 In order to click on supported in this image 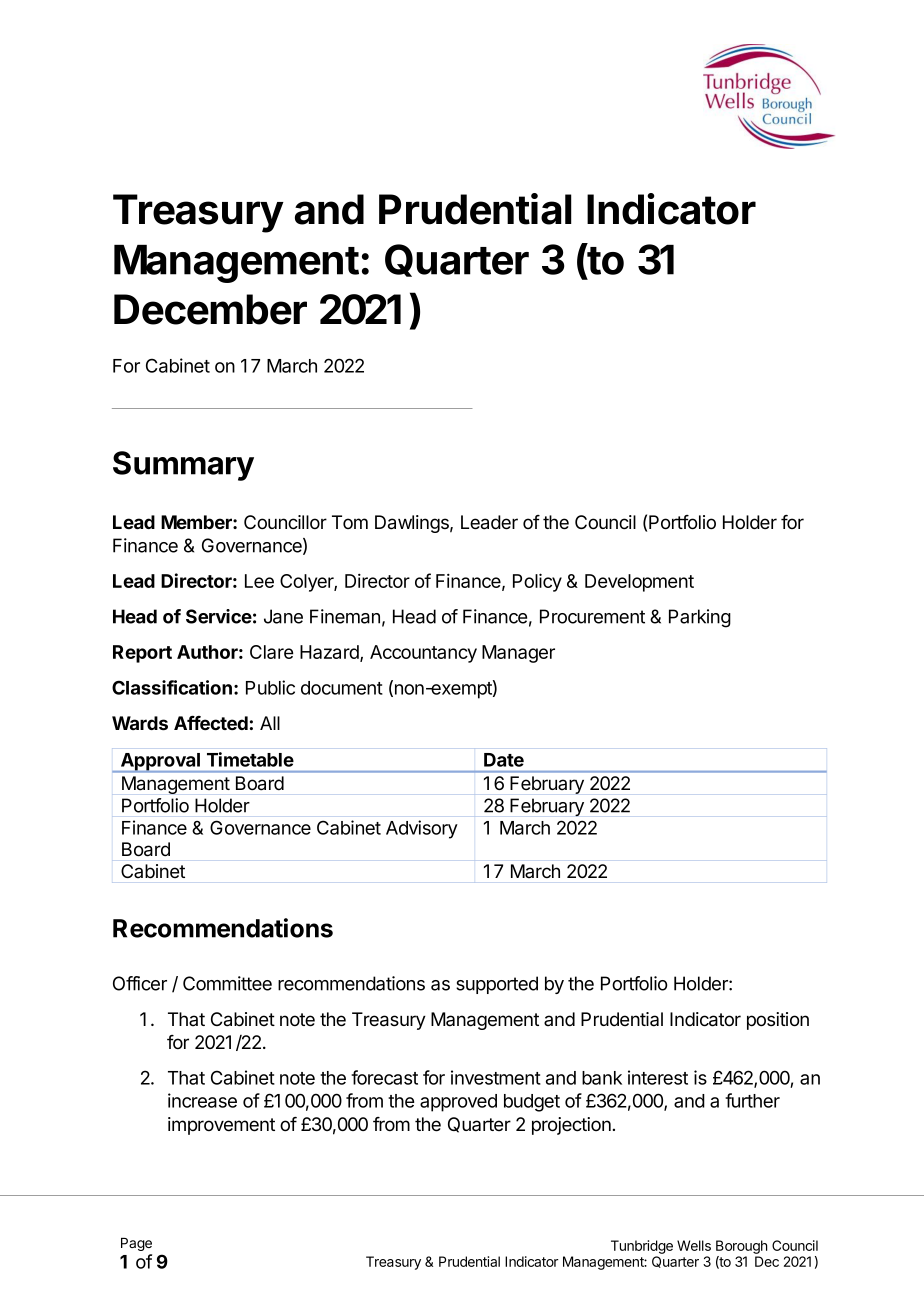, I will do `click(497, 985)`.
